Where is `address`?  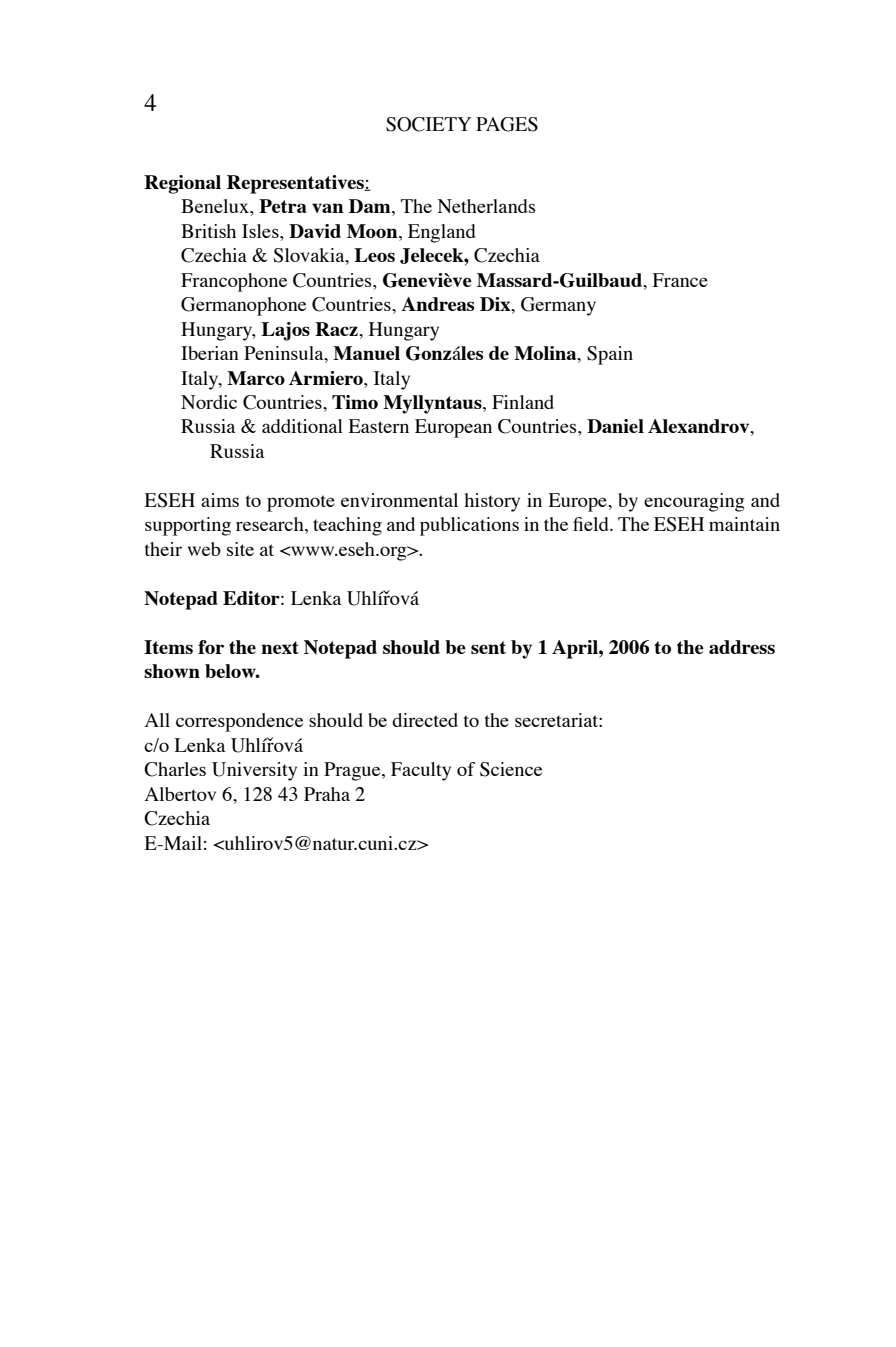
address is located at coordinates (742, 647).
